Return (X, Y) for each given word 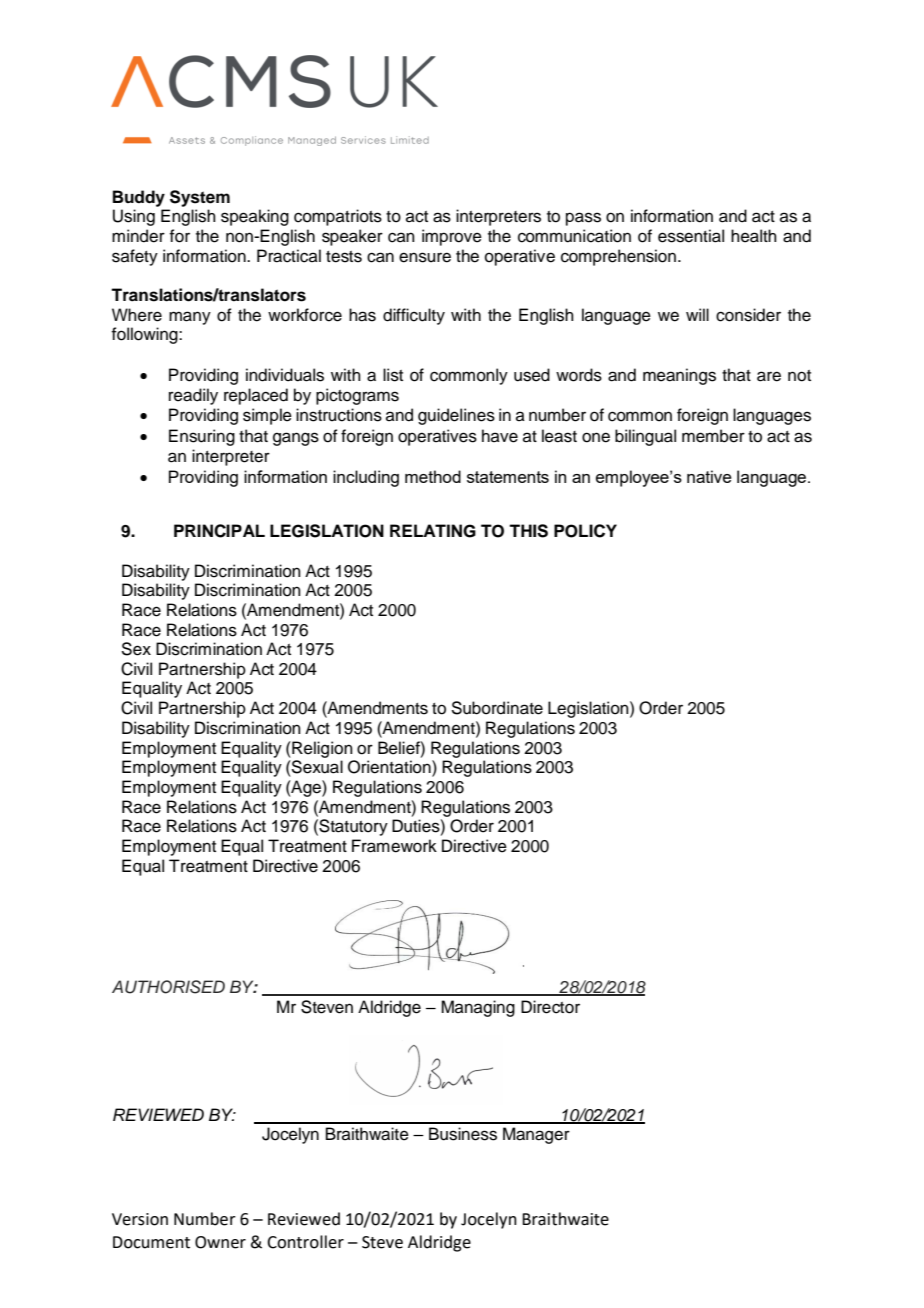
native (709, 476)
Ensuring (202, 437)
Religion (321, 749)
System (200, 198)
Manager (536, 1135)
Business (463, 1134)
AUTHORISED (168, 987)
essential (691, 236)
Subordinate (497, 708)
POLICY (585, 531)
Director (550, 1007)
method (433, 476)
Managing (478, 1008)
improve (452, 237)
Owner (220, 1242)
